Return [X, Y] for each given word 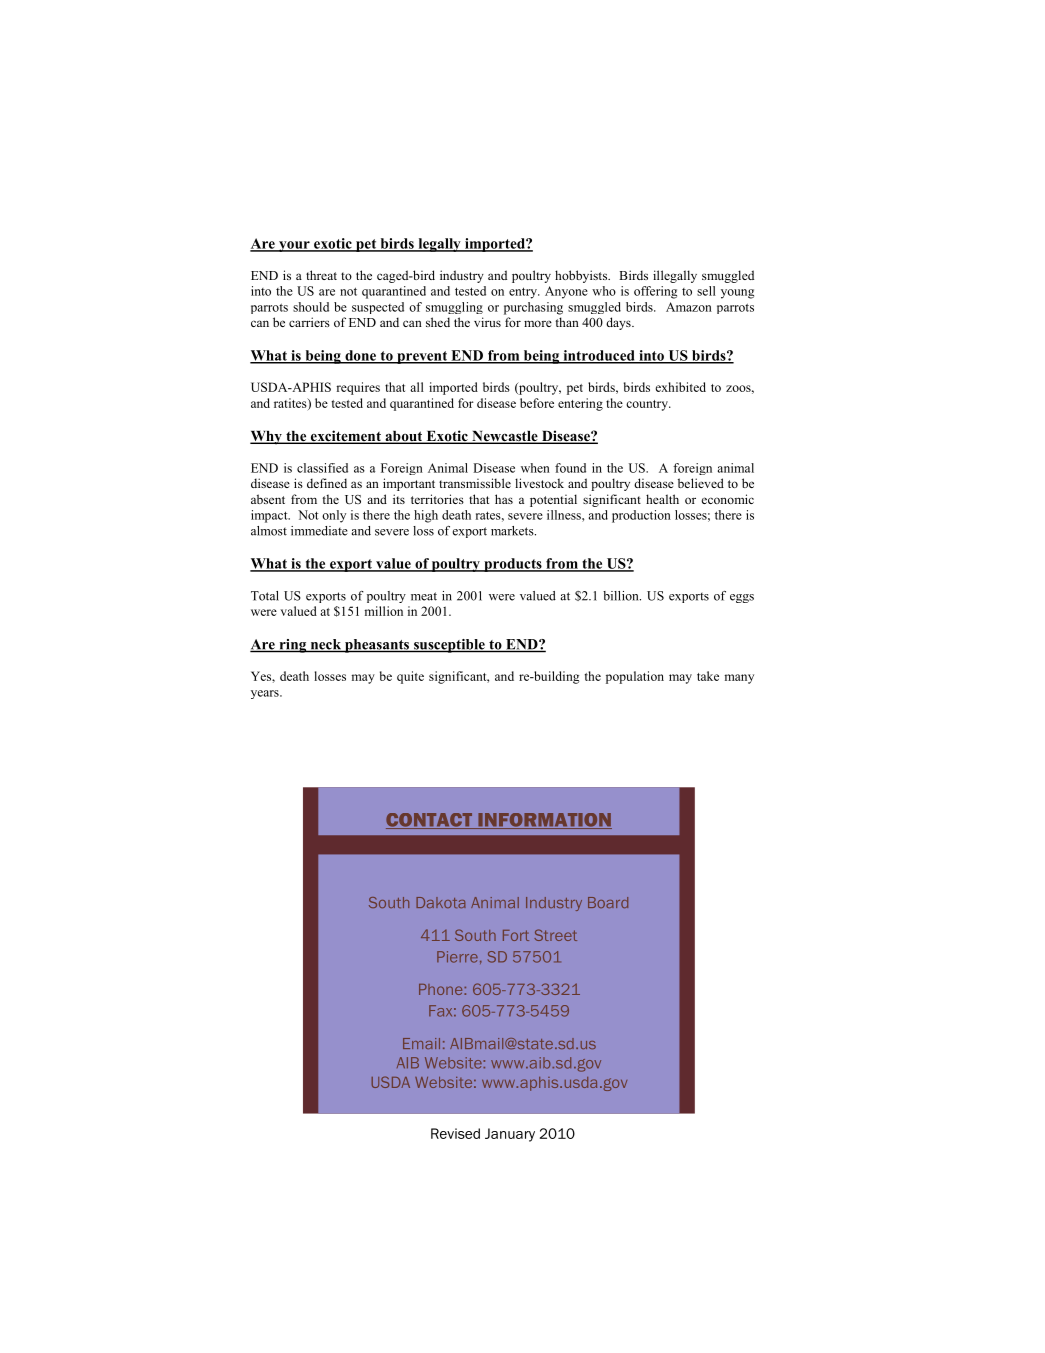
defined [327, 483]
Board [608, 902]
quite [410, 677]
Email [421, 1043]
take [708, 676]
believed [701, 483]
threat [321, 275]
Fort [516, 935]
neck [326, 645]
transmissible [475, 483]
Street [555, 935]
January [510, 1135]
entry [524, 293]
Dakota [441, 902]
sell [706, 291]
